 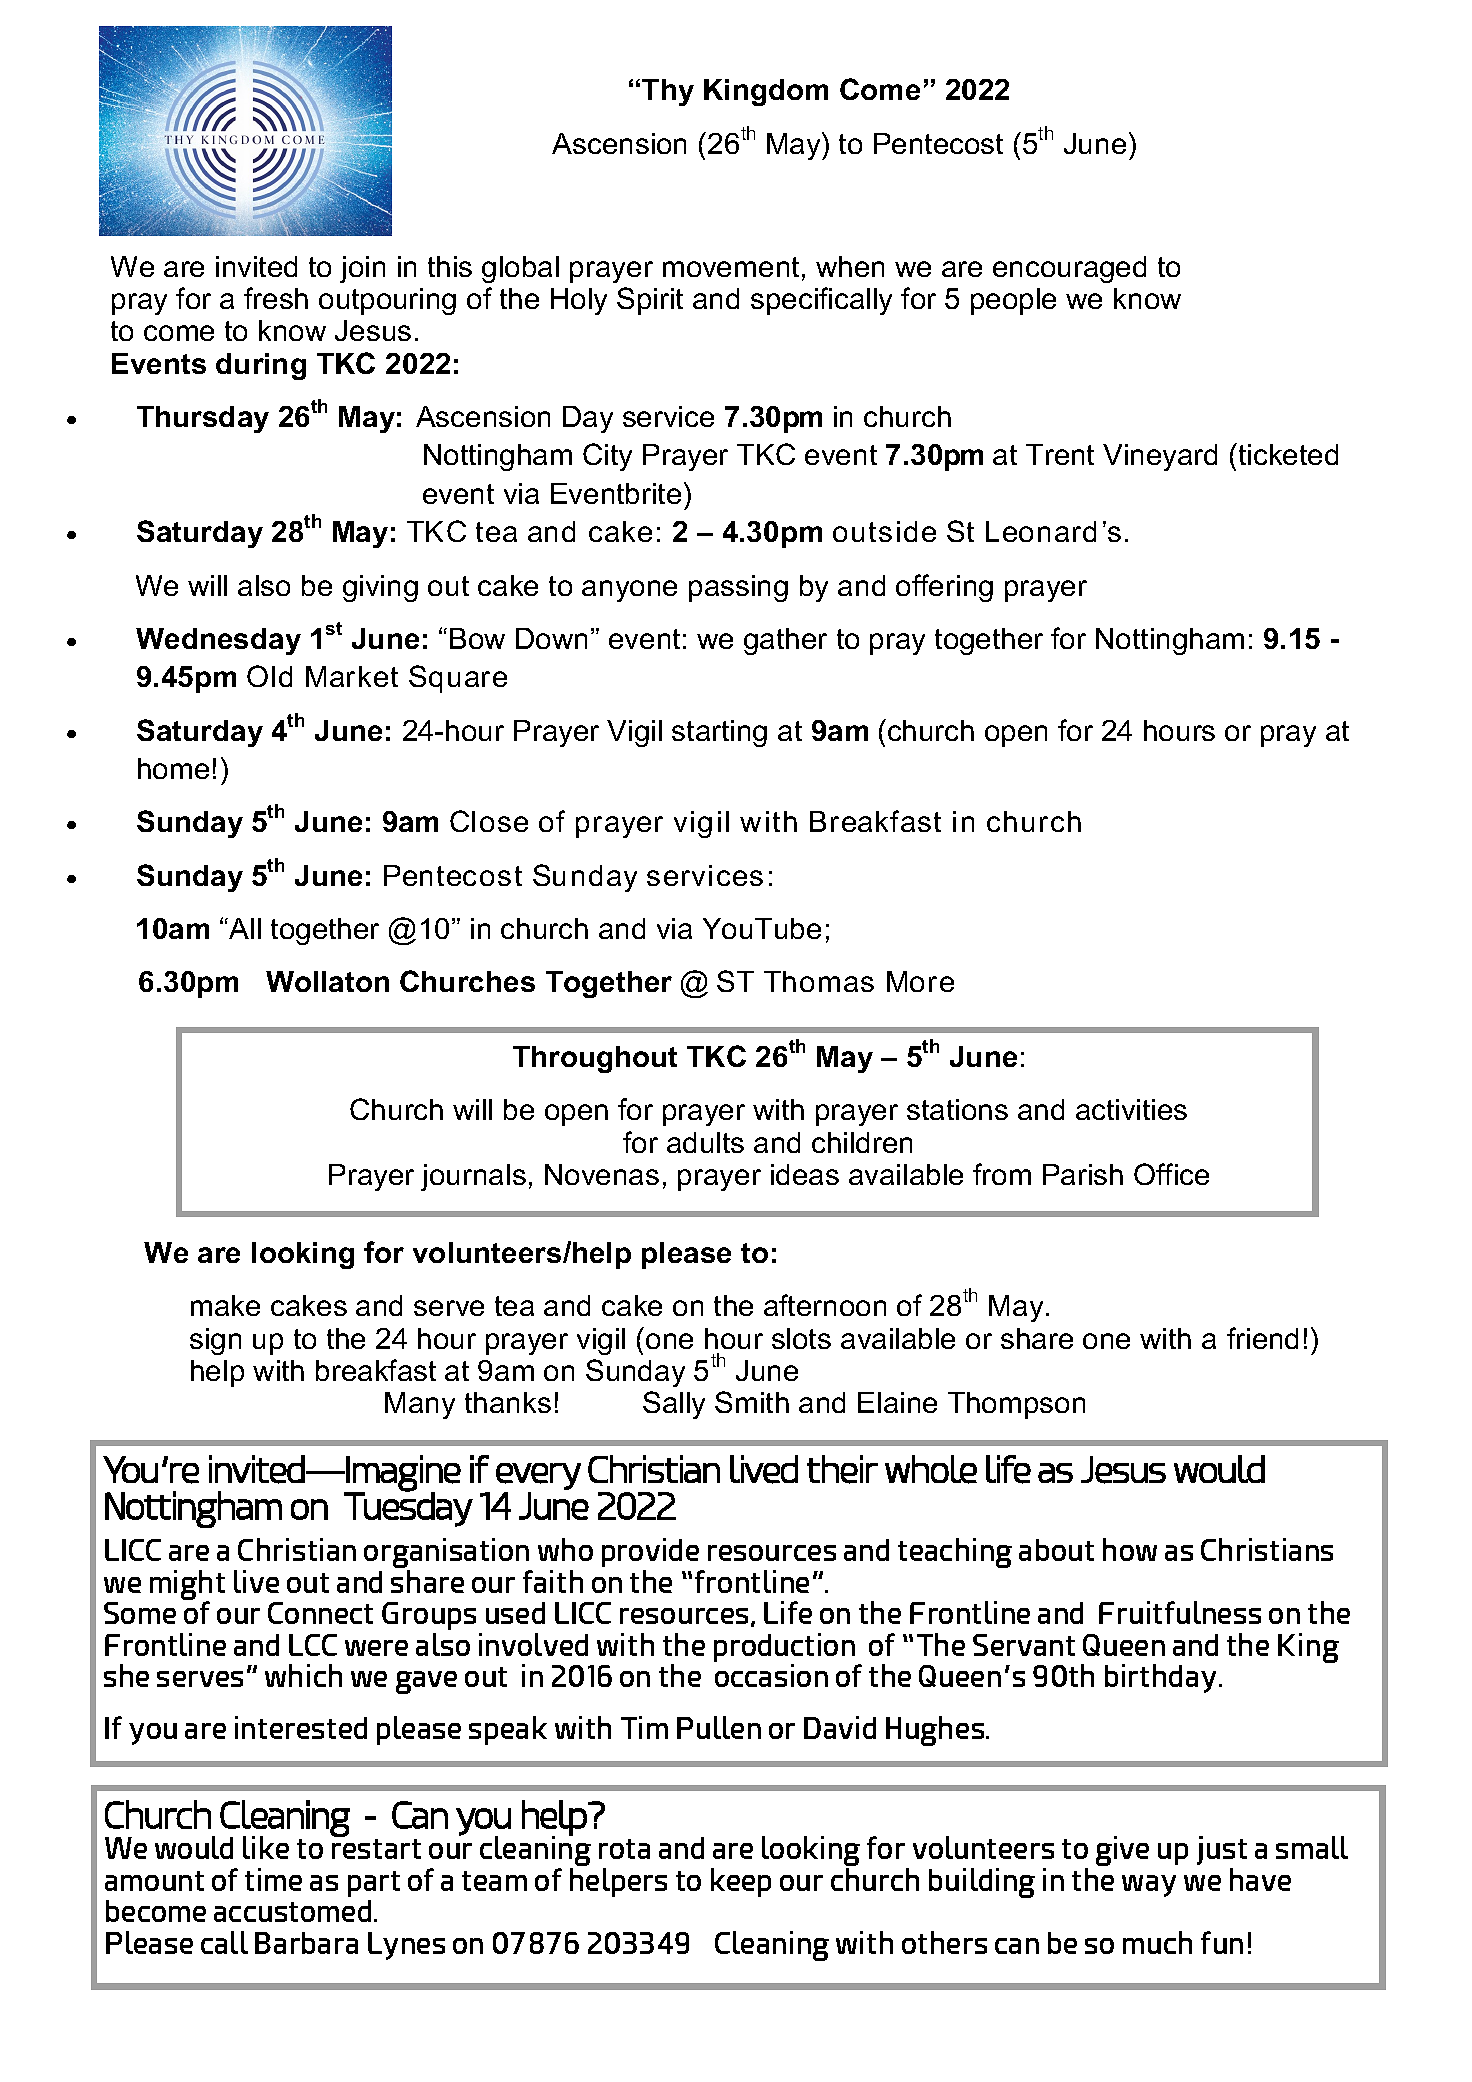 What do you see at coordinates (362, 269) in the page?
I see `join` at bounding box center [362, 269].
